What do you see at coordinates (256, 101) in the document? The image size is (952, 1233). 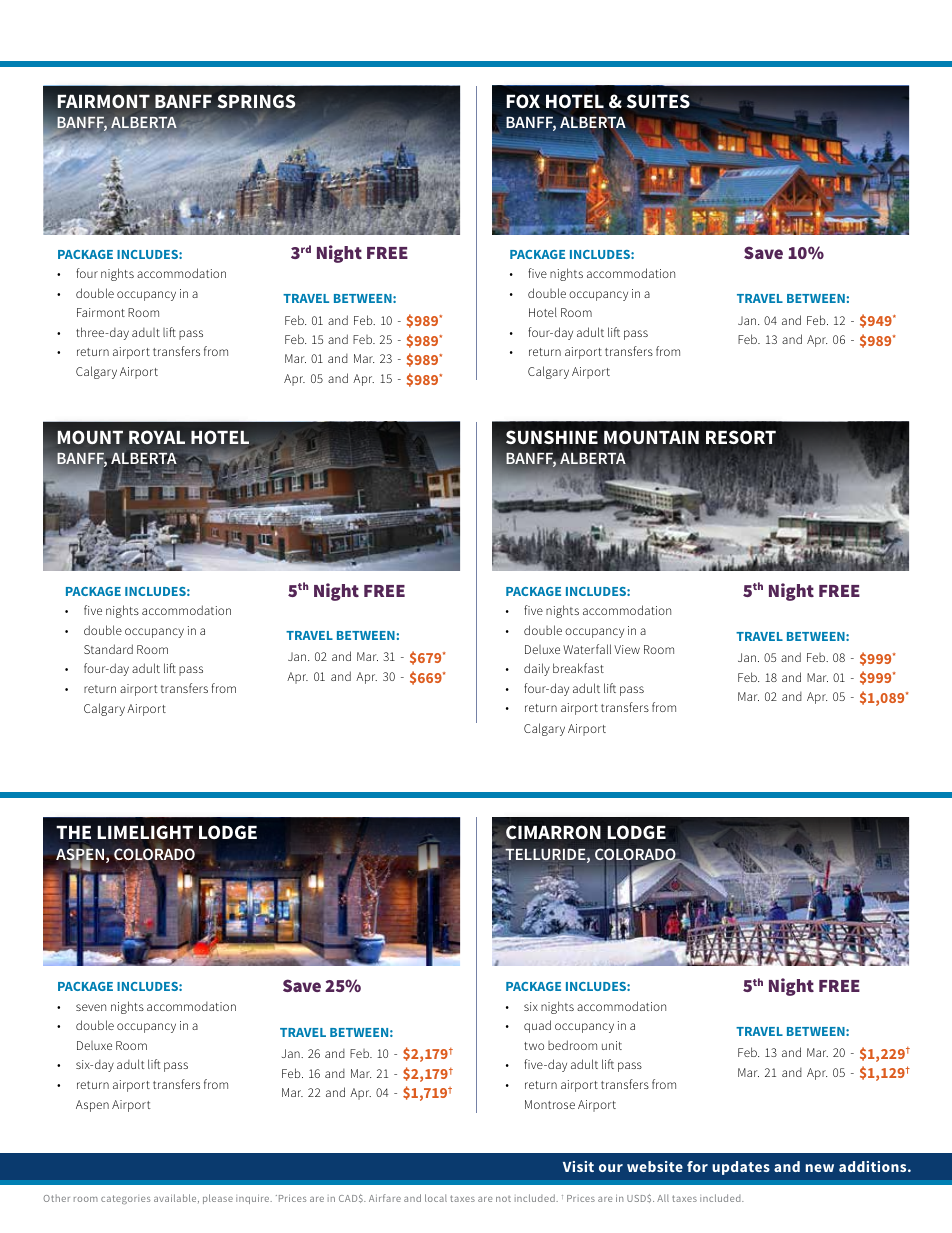 I see `SPRINGS` at bounding box center [256, 101].
